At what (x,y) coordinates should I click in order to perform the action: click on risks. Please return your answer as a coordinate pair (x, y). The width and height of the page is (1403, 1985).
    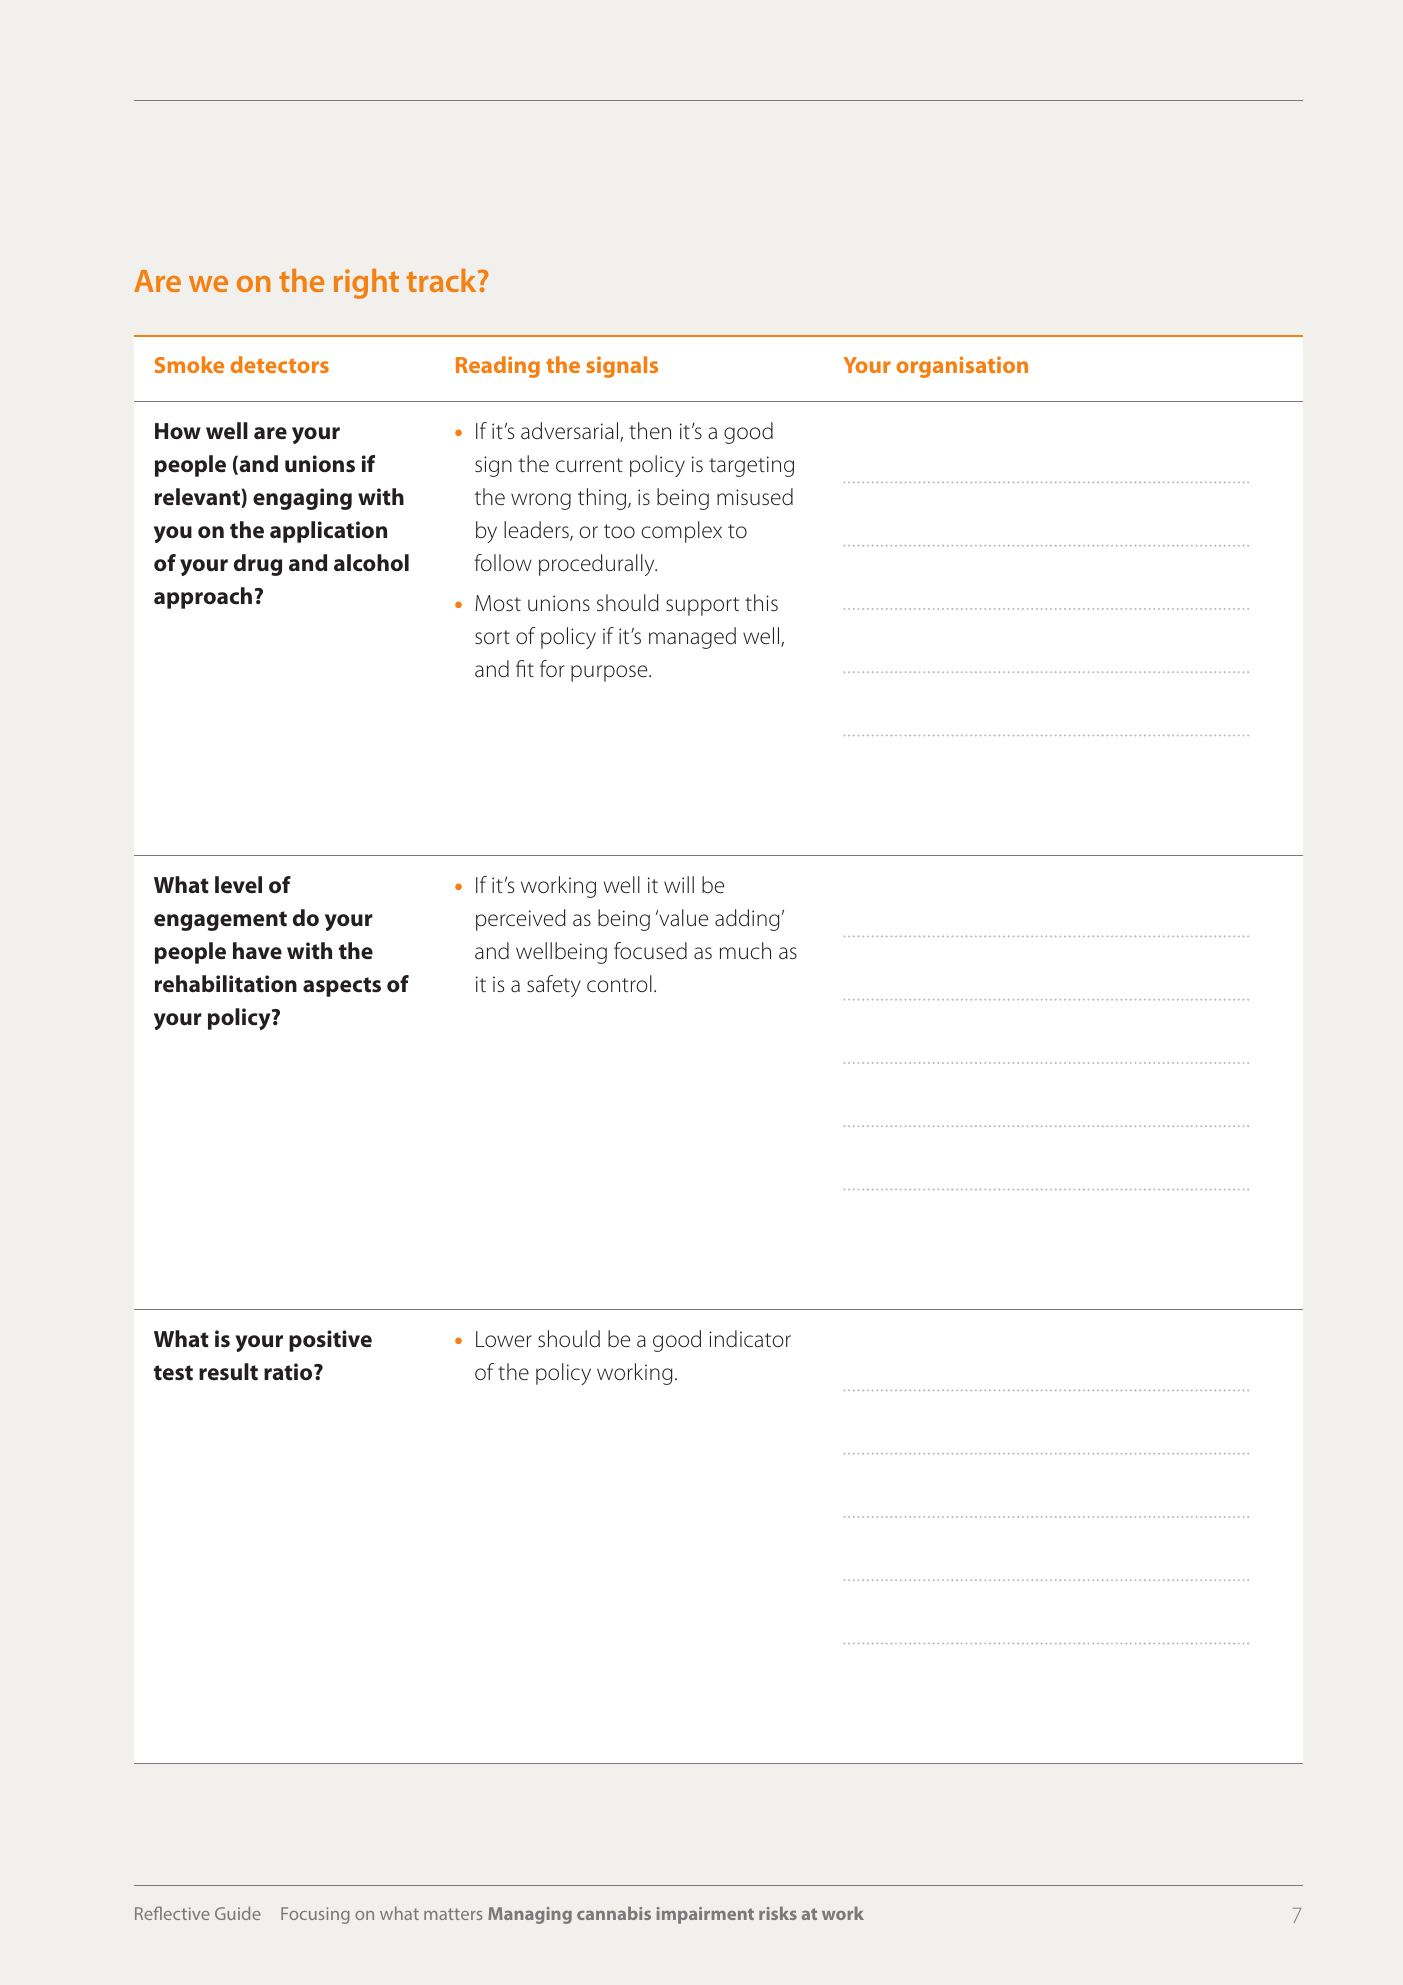
    Looking at the image, I should click on (778, 1913).
